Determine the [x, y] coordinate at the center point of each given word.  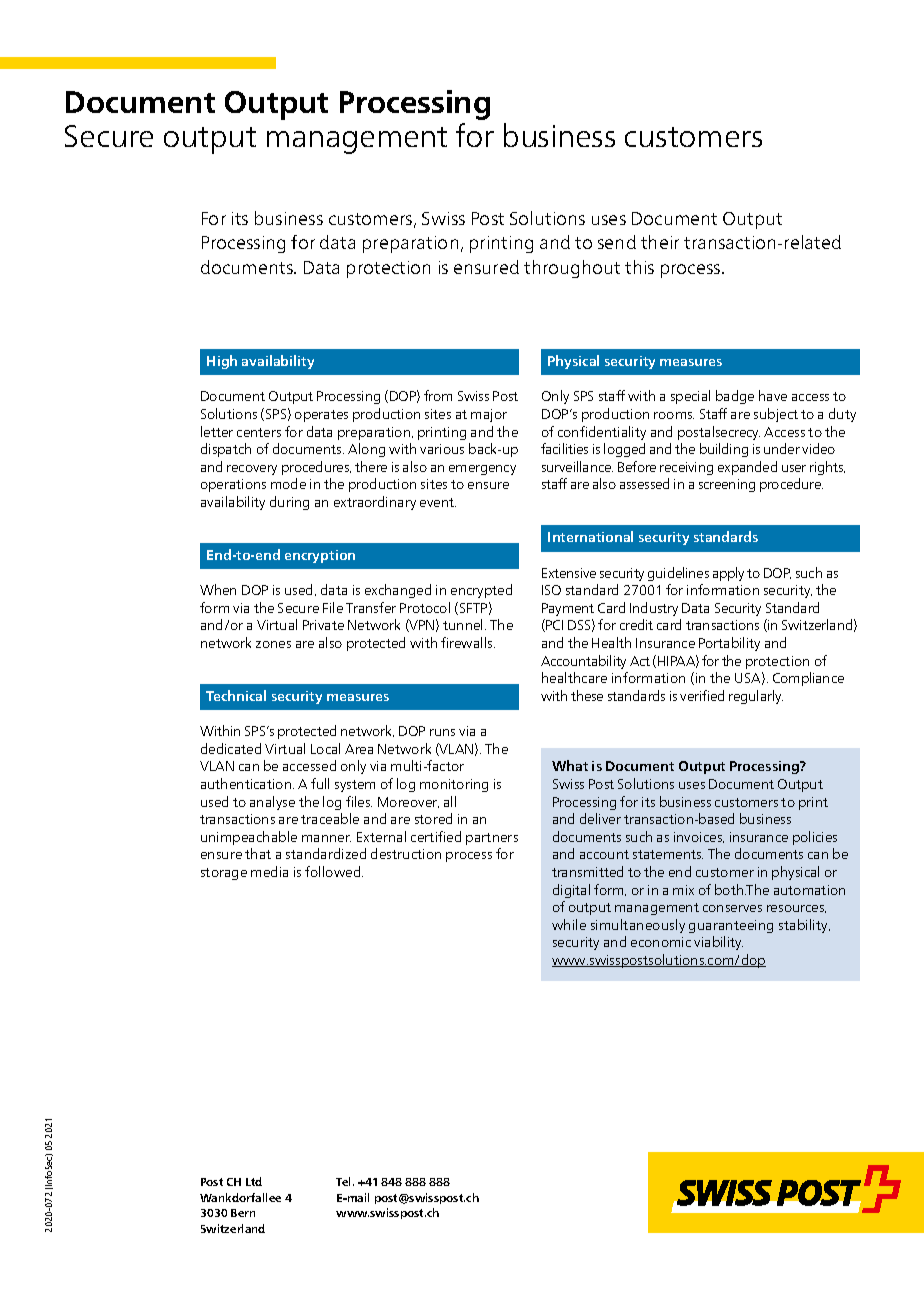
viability [718, 943]
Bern [243, 1213]
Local [325, 748]
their [660, 242]
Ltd [254, 1181]
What [570, 765]
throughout [572, 269]
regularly [756, 697]
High [222, 362]
